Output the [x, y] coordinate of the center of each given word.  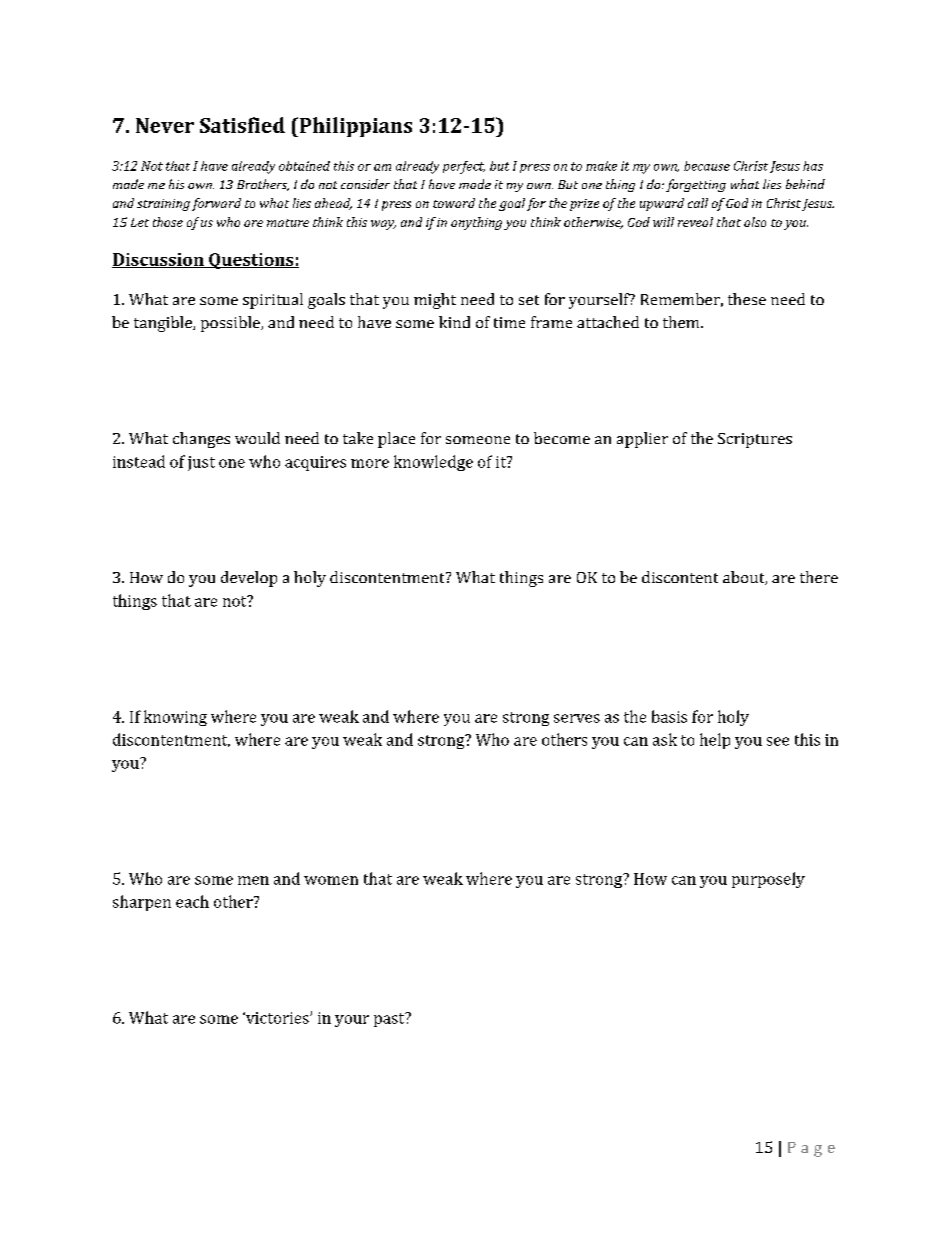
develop [249, 579]
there [819, 577]
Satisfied [242, 125]
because [707, 166]
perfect [464, 167]
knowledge [433, 463]
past [390, 1019]
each [192, 901]
